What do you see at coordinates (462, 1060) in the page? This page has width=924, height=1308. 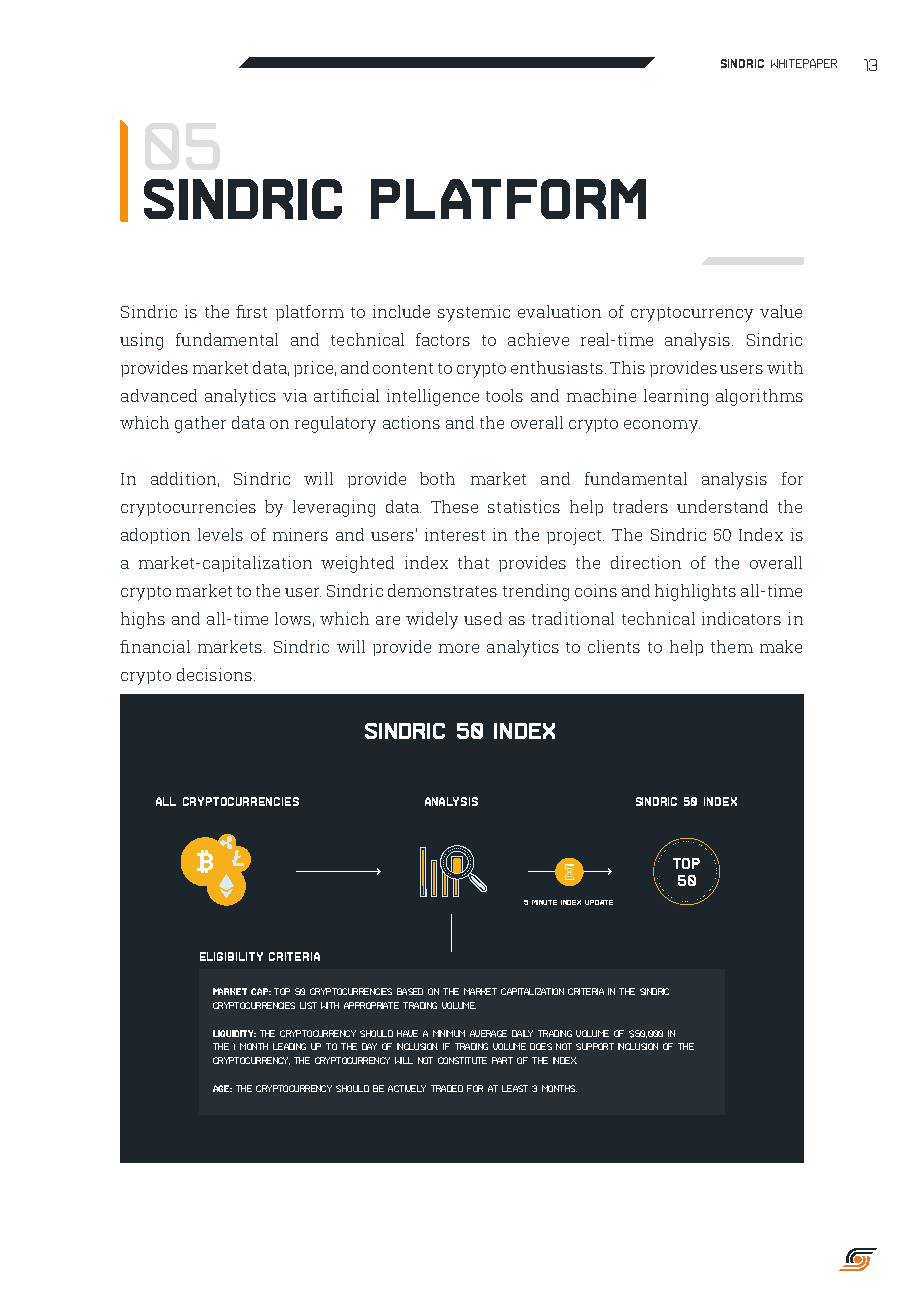 I see `constitute` at bounding box center [462, 1060].
